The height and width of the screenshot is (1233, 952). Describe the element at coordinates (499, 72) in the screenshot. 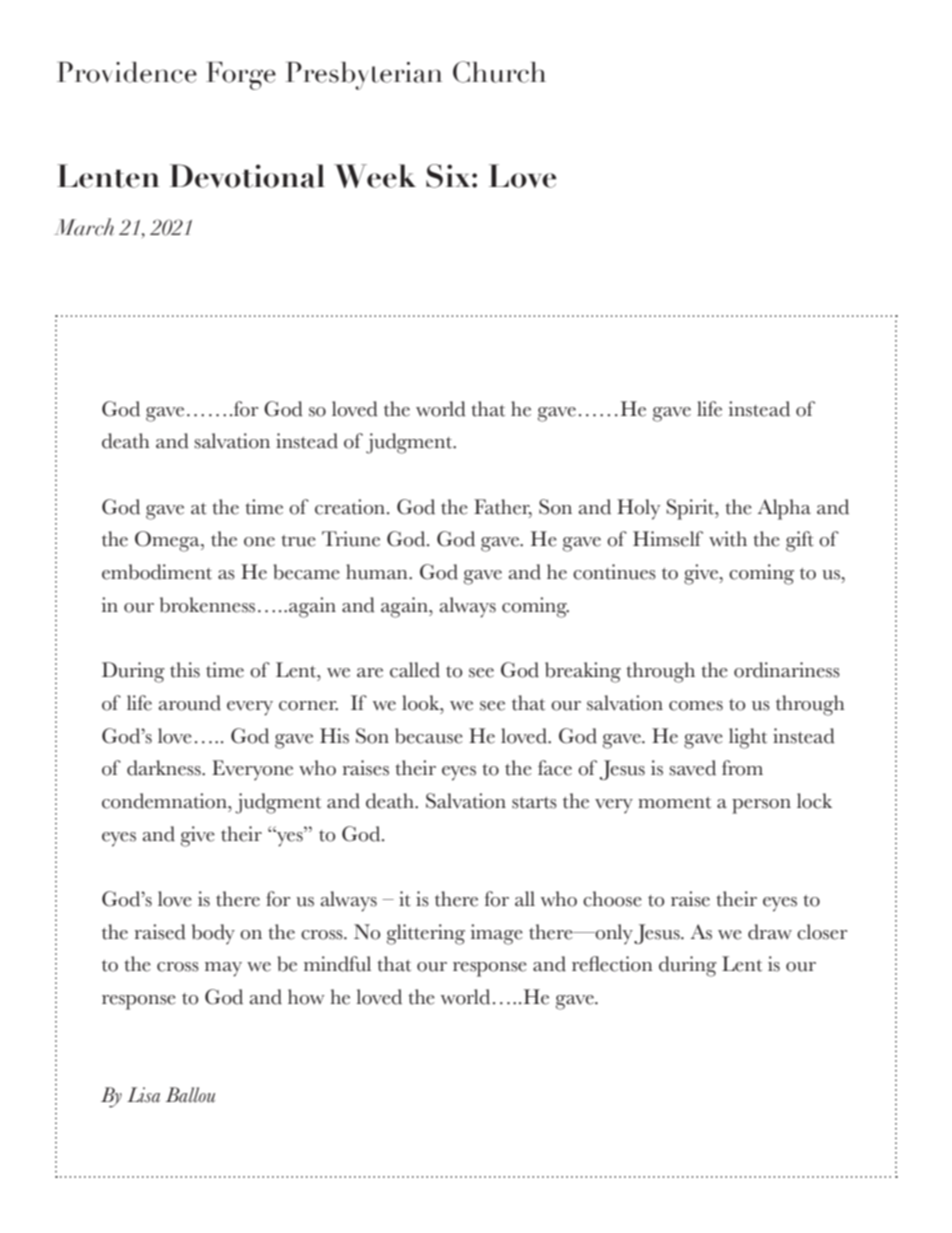

I see `Church` at that location.
